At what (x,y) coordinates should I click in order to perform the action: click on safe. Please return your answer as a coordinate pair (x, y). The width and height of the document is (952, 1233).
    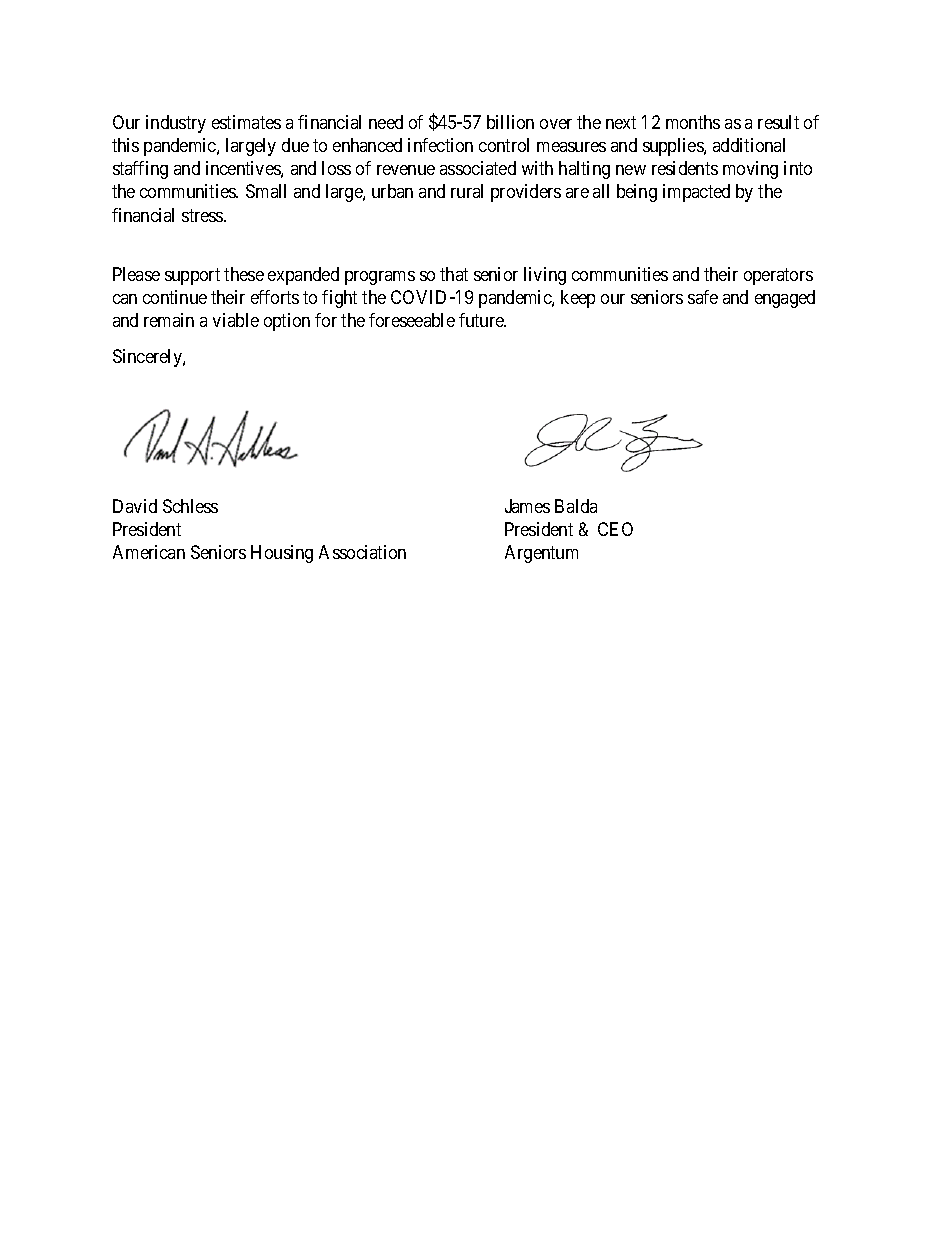
    Looking at the image, I should click on (703, 297).
